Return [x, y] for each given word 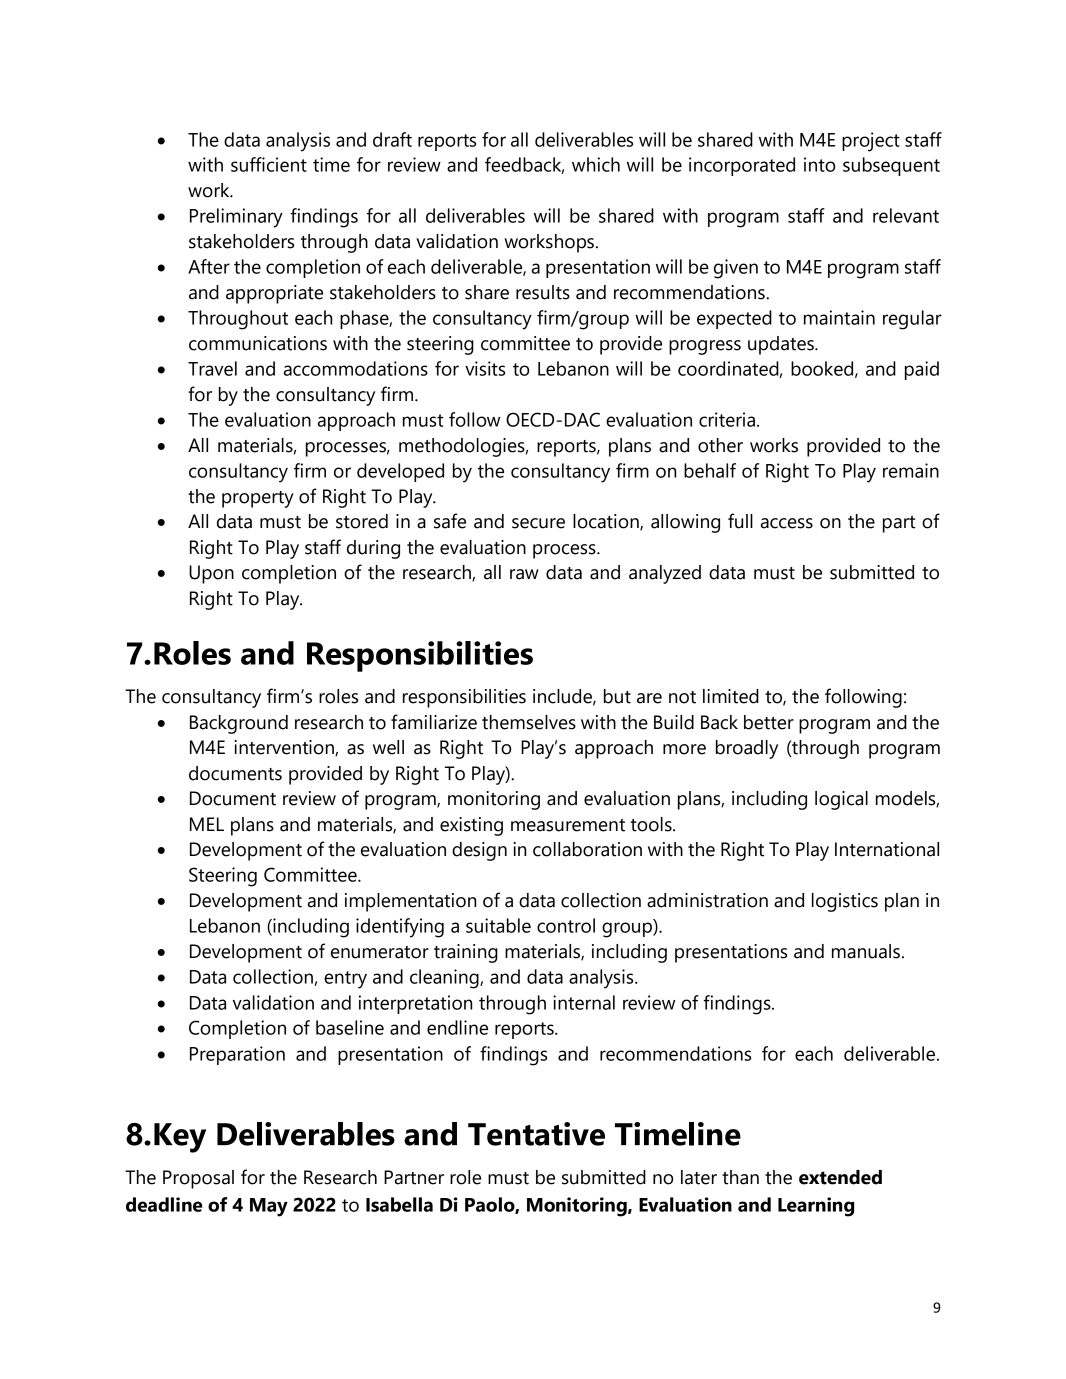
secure [538, 523]
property [258, 499]
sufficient [269, 164]
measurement [568, 825]
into [819, 164]
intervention [285, 748]
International [887, 849]
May [269, 1207]
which [596, 164]
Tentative [536, 1134]
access [787, 523]
